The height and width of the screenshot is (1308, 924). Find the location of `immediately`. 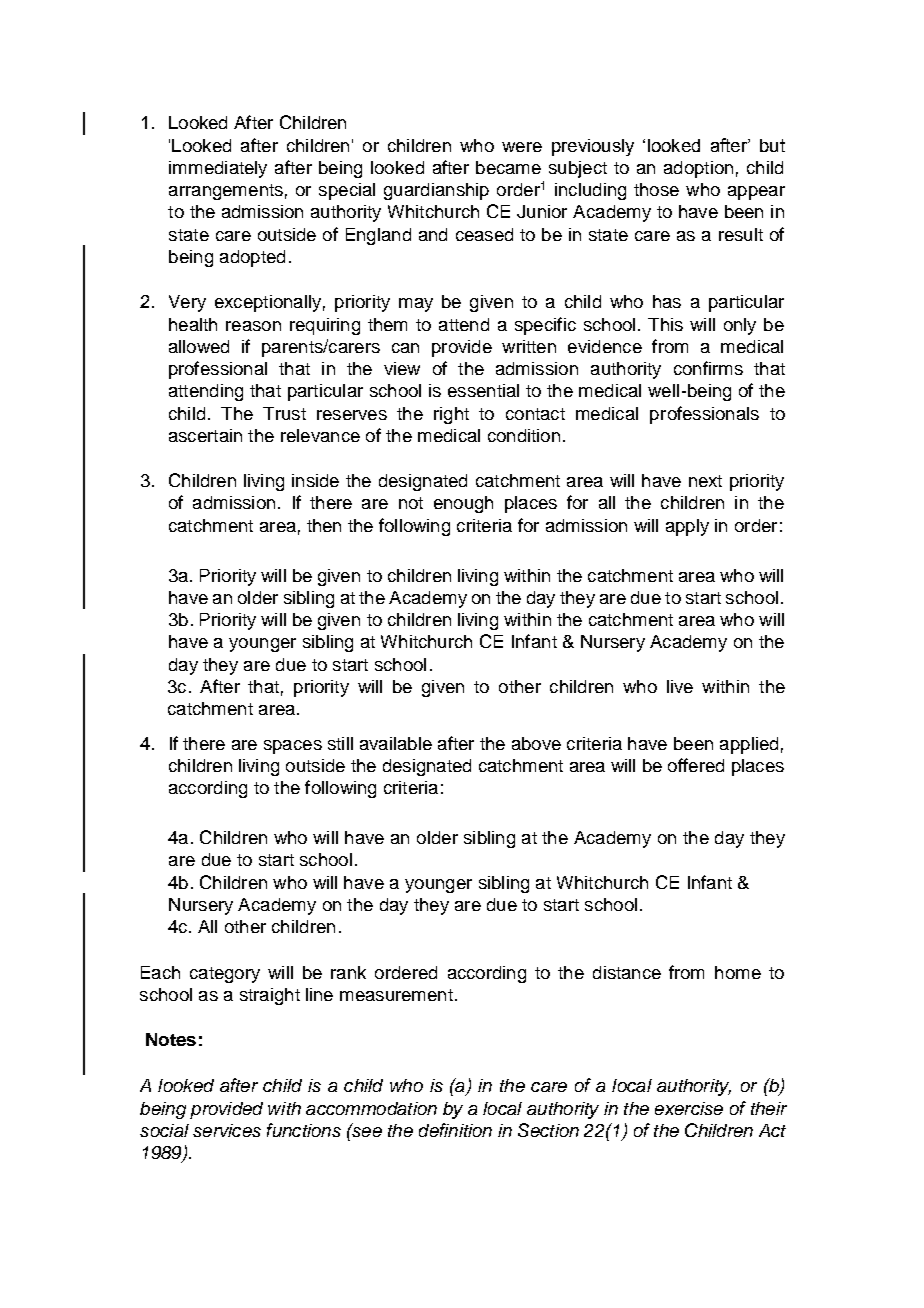

immediately is located at coordinates (218, 169).
